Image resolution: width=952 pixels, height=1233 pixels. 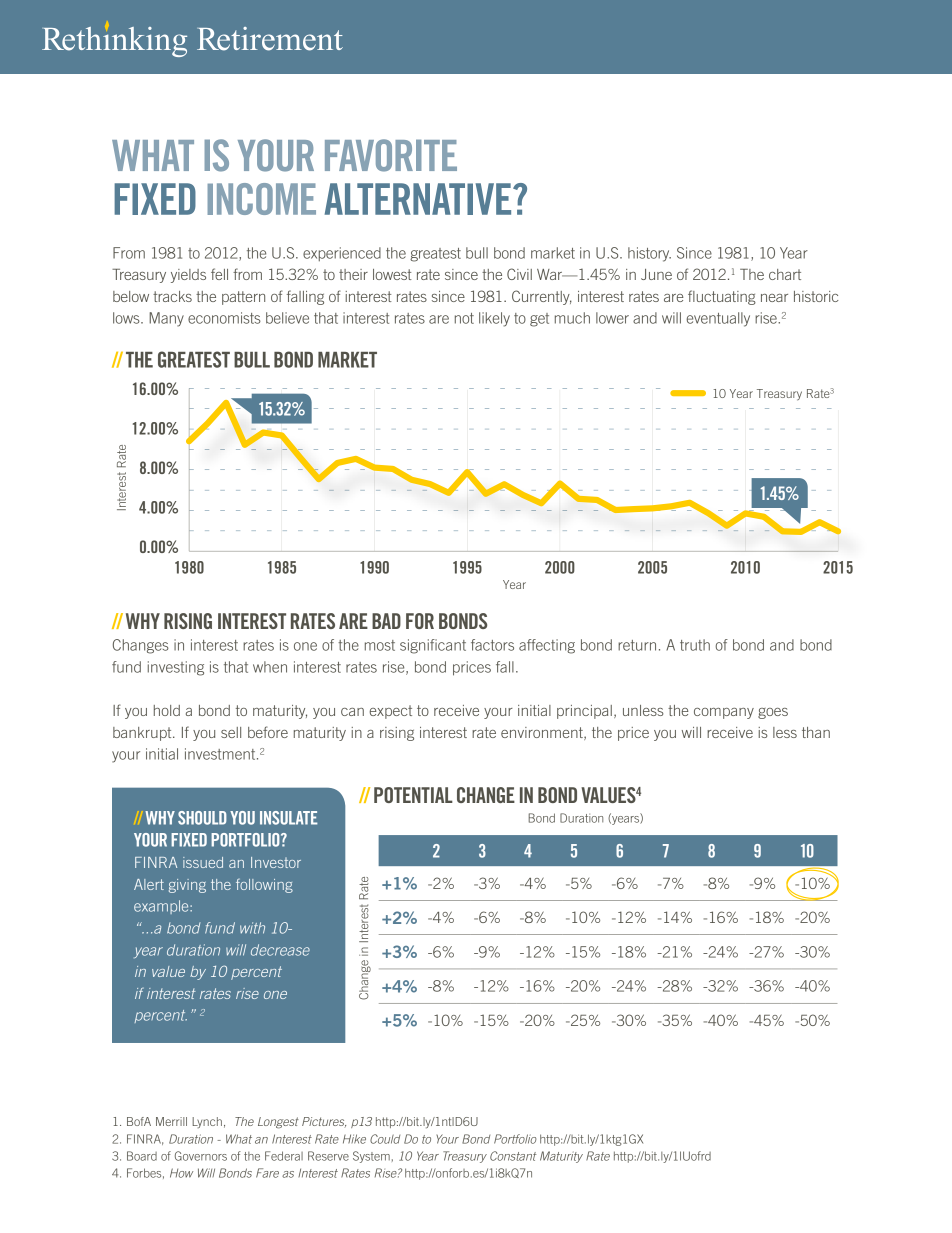 I want to click on investing, so click(x=176, y=668).
